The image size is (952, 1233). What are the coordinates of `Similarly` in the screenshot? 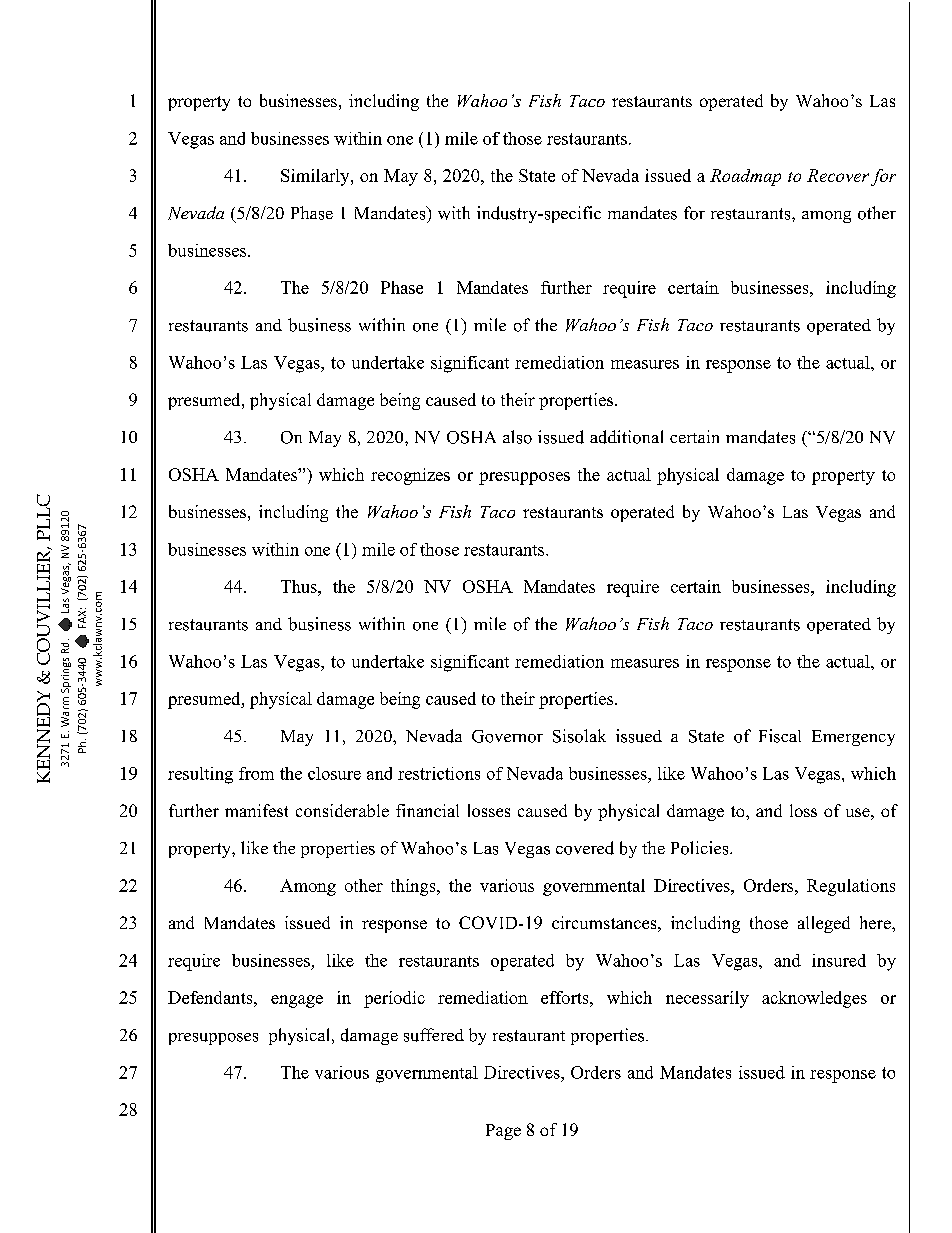 It's located at (316, 177).
